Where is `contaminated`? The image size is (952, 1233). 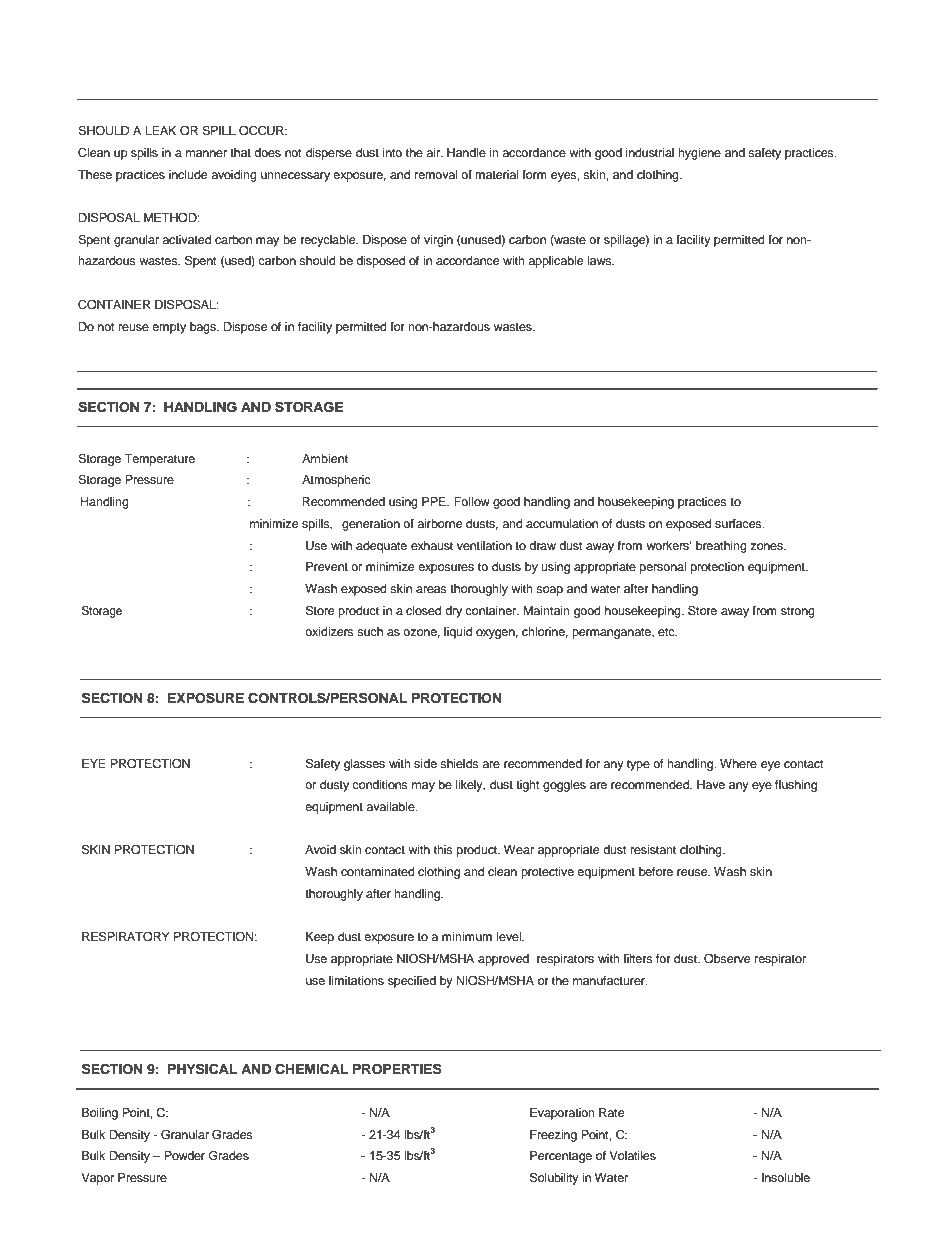
contaminated is located at coordinates (378, 871).
